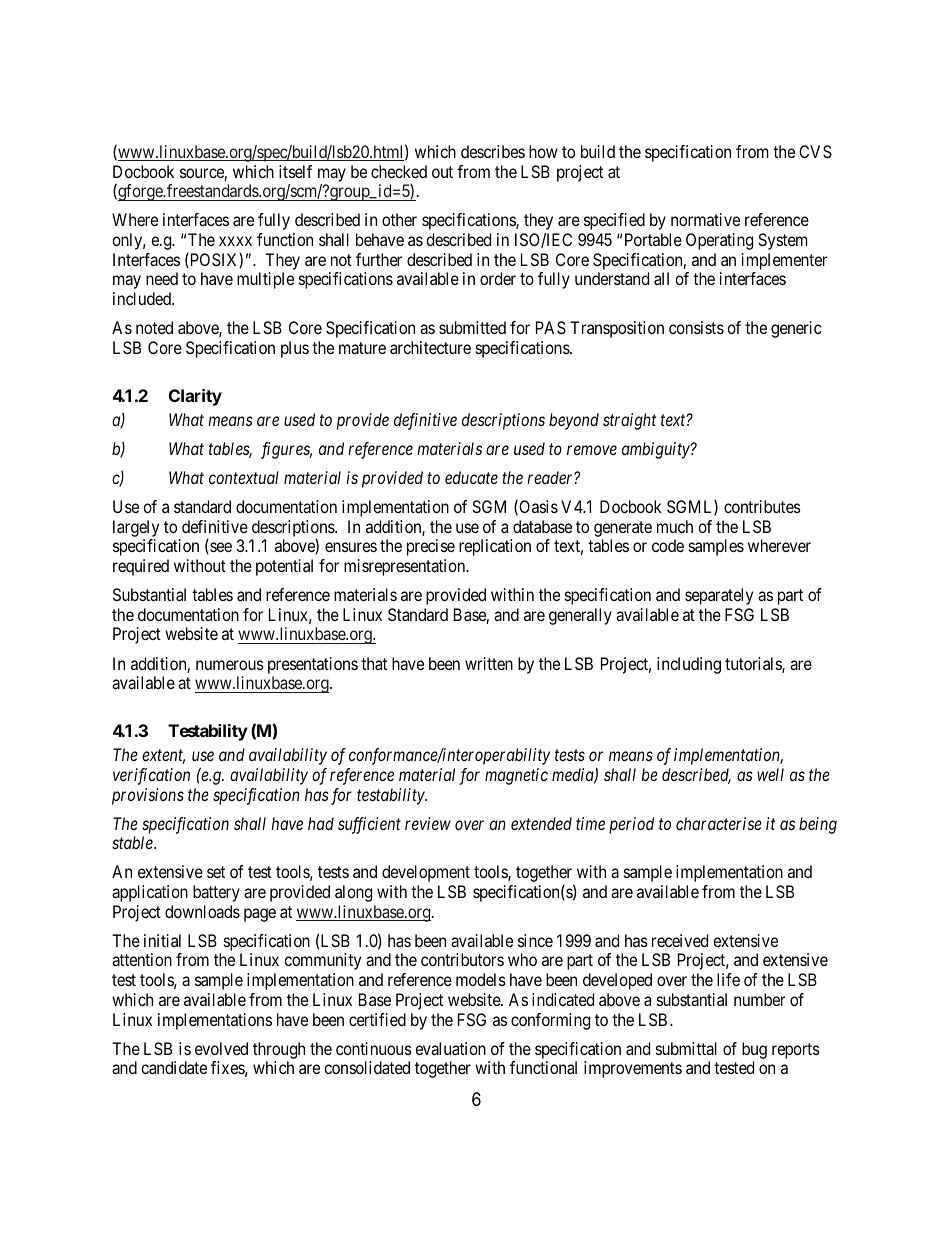 Image resolution: width=952 pixels, height=1233 pixels. I want to click on numerous, so click(230, 665).
